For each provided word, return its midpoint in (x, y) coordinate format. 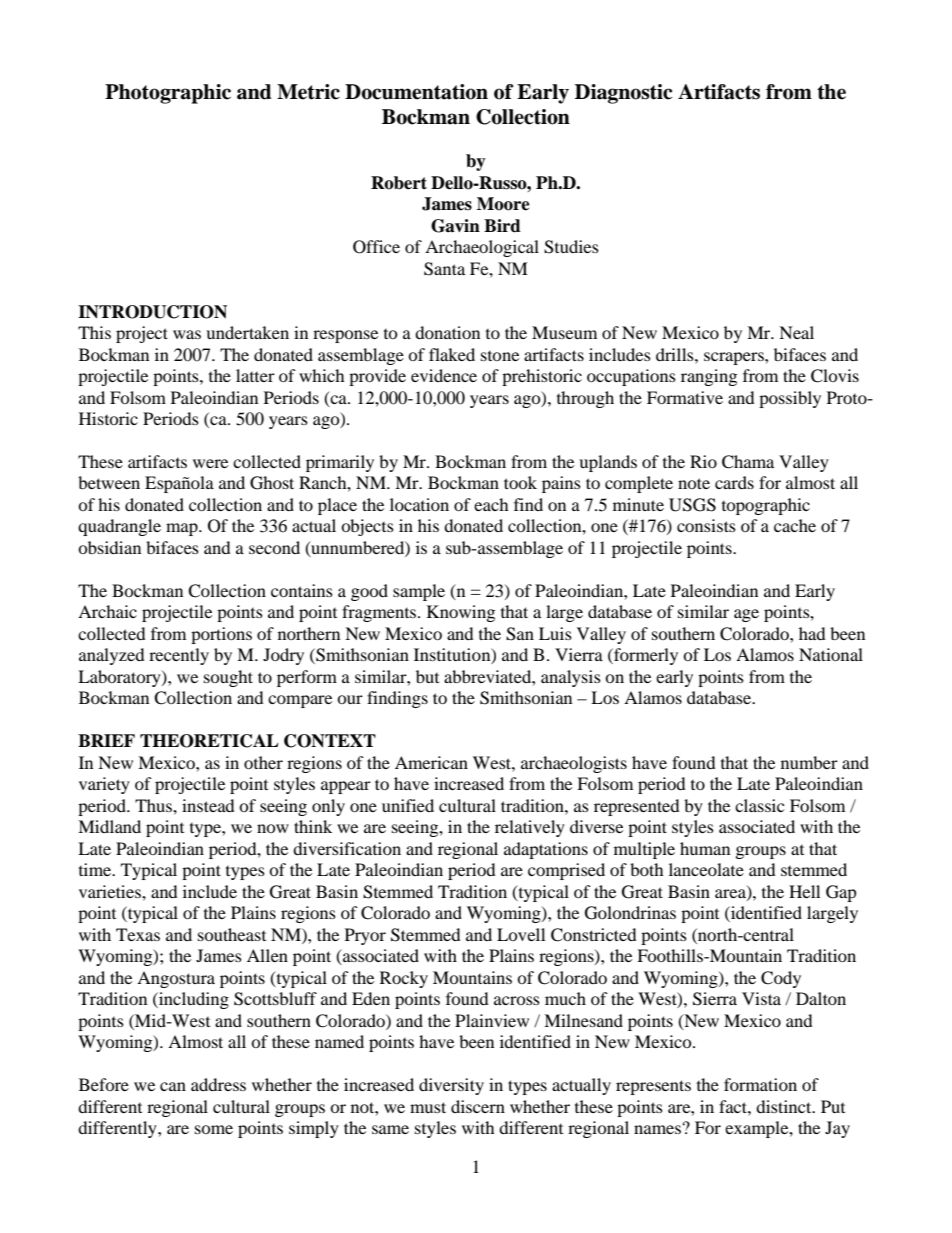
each (491, 504)
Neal (796, 332)
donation (447, 332)
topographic (766, 506)
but (427, 676)
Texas (138, 934)
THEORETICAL (209, 741)
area (731, 894)
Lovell (521, 934)
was (187, 334)
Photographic (168, 94)
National (831, 654)
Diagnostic (623, 94)
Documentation (416, 92)
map (183, 529)
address (218, 1084)
